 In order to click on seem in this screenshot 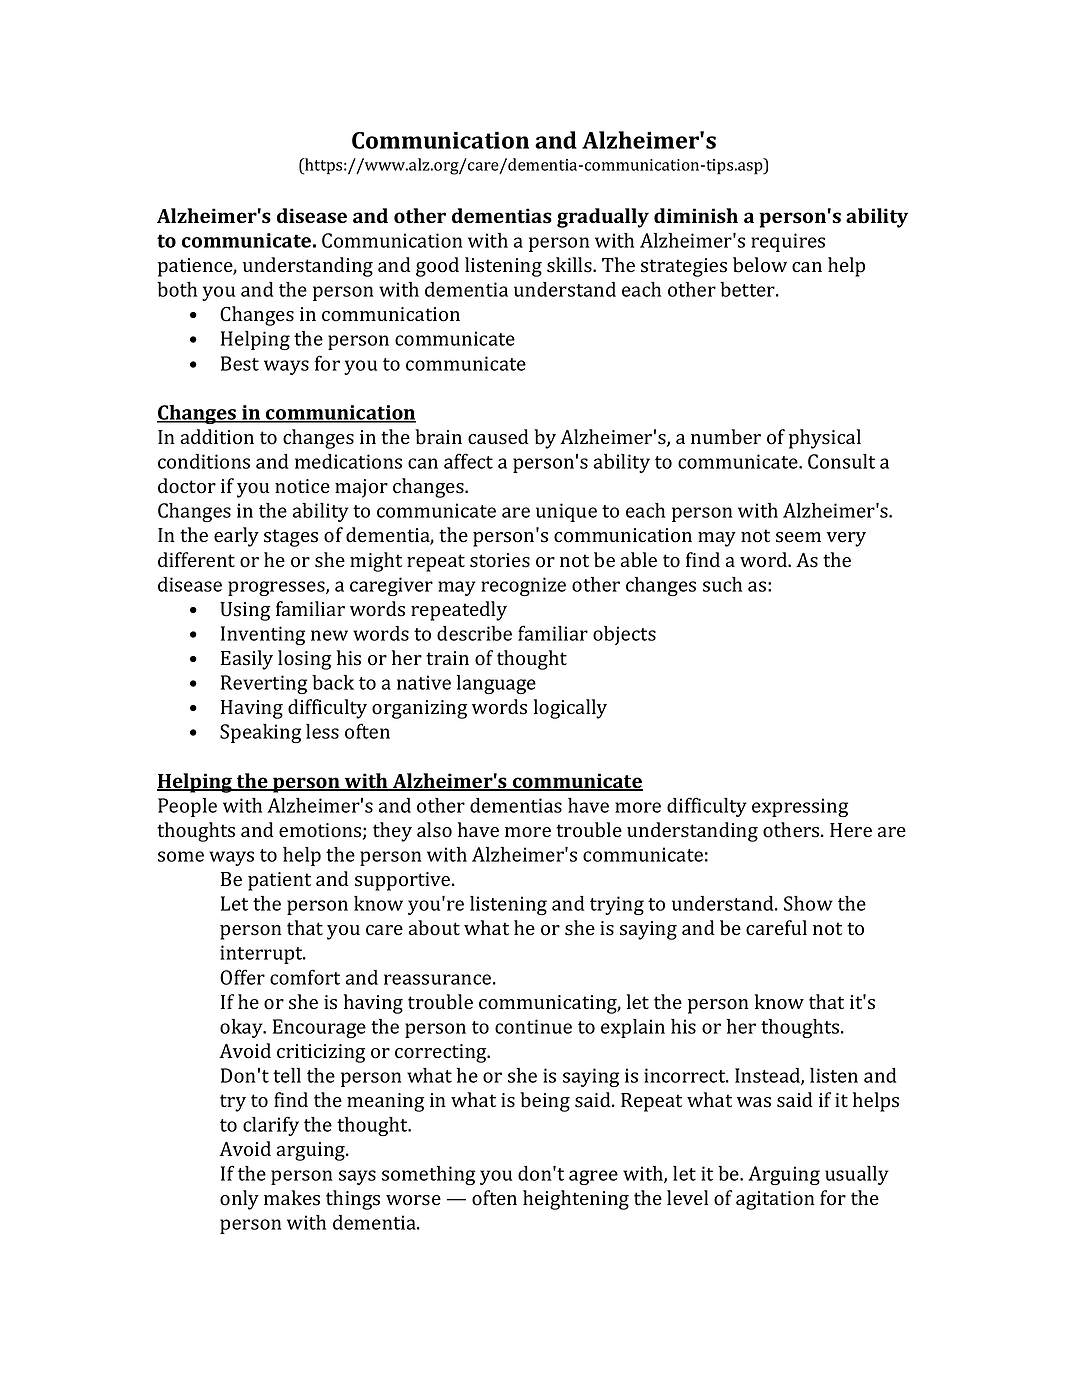, I will do `click(798, 537)`.
